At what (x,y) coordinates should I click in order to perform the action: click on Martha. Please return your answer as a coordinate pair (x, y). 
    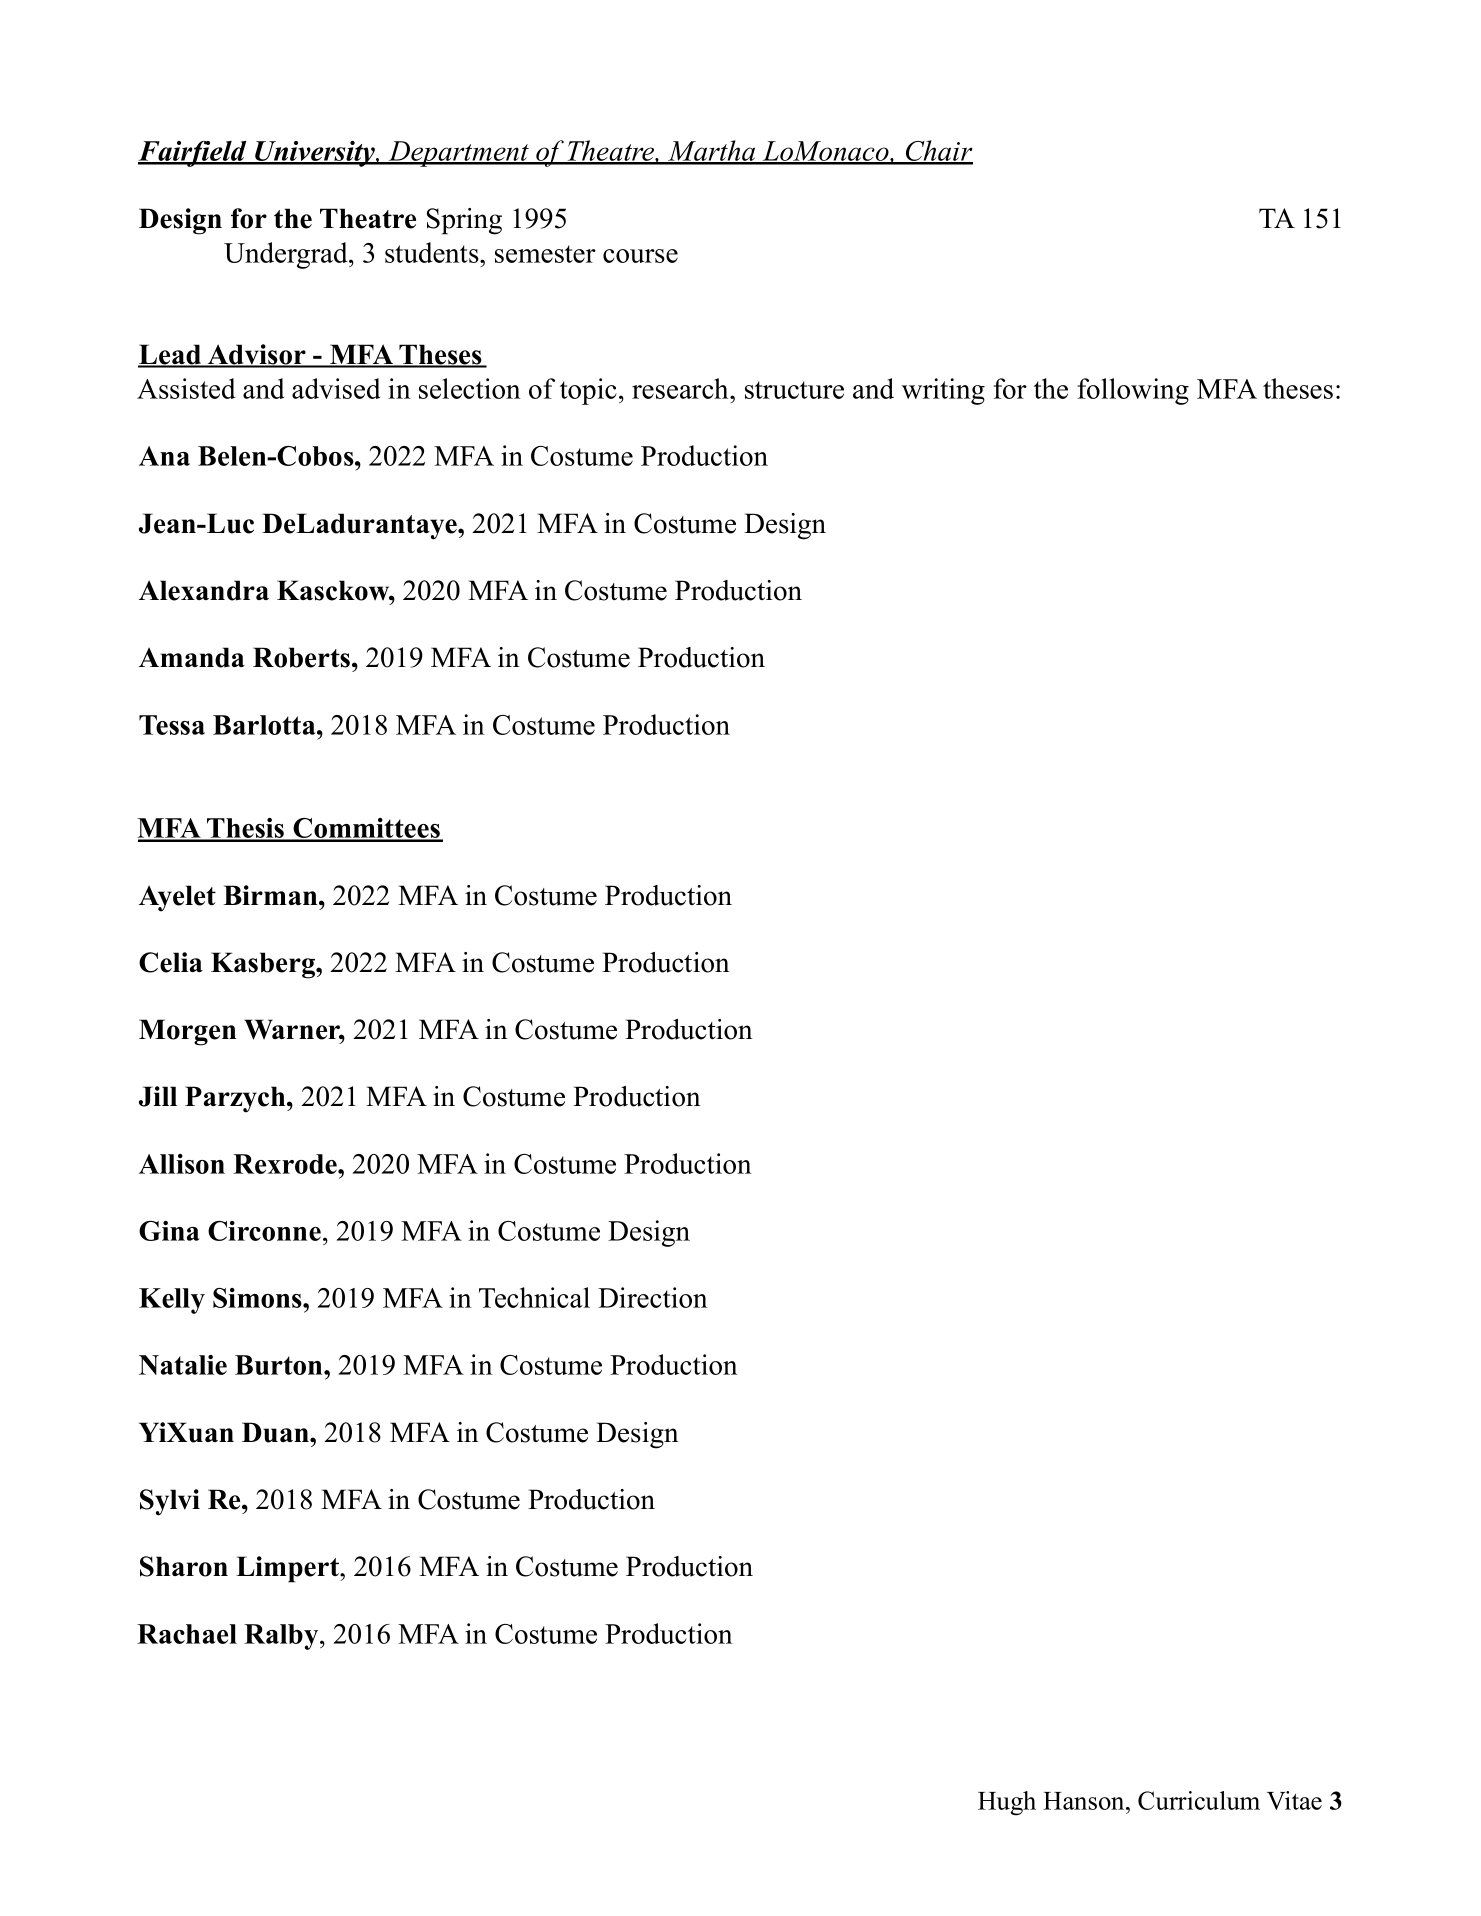
    Looking at the image, I should click on (712, 152).
